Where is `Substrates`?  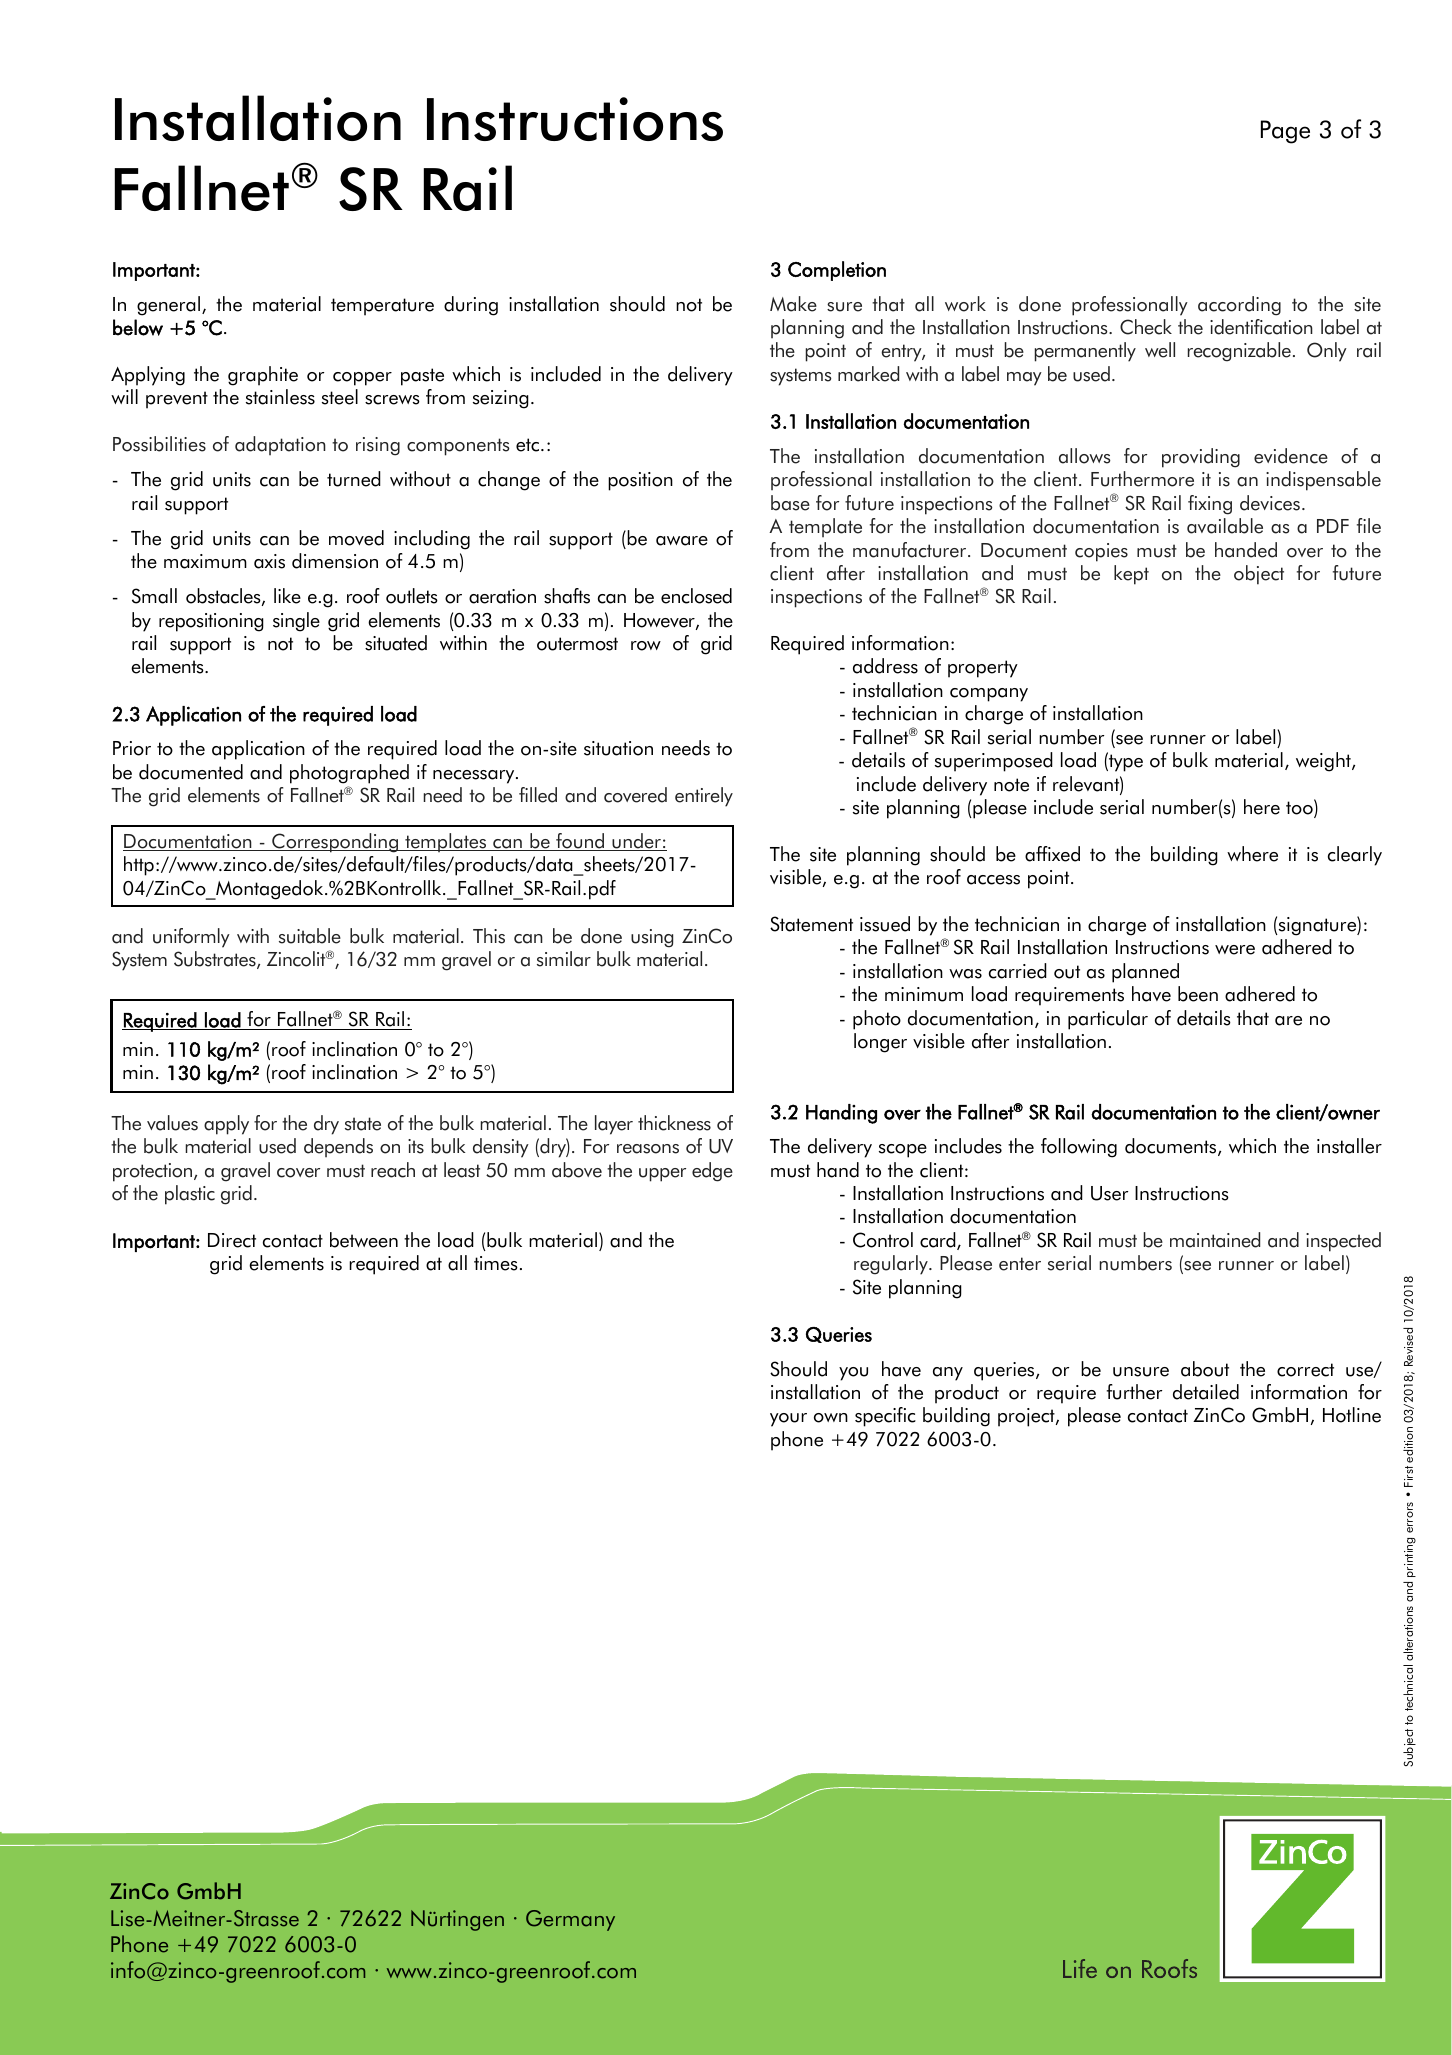
Substrates is located at coordinates (216, 960).
